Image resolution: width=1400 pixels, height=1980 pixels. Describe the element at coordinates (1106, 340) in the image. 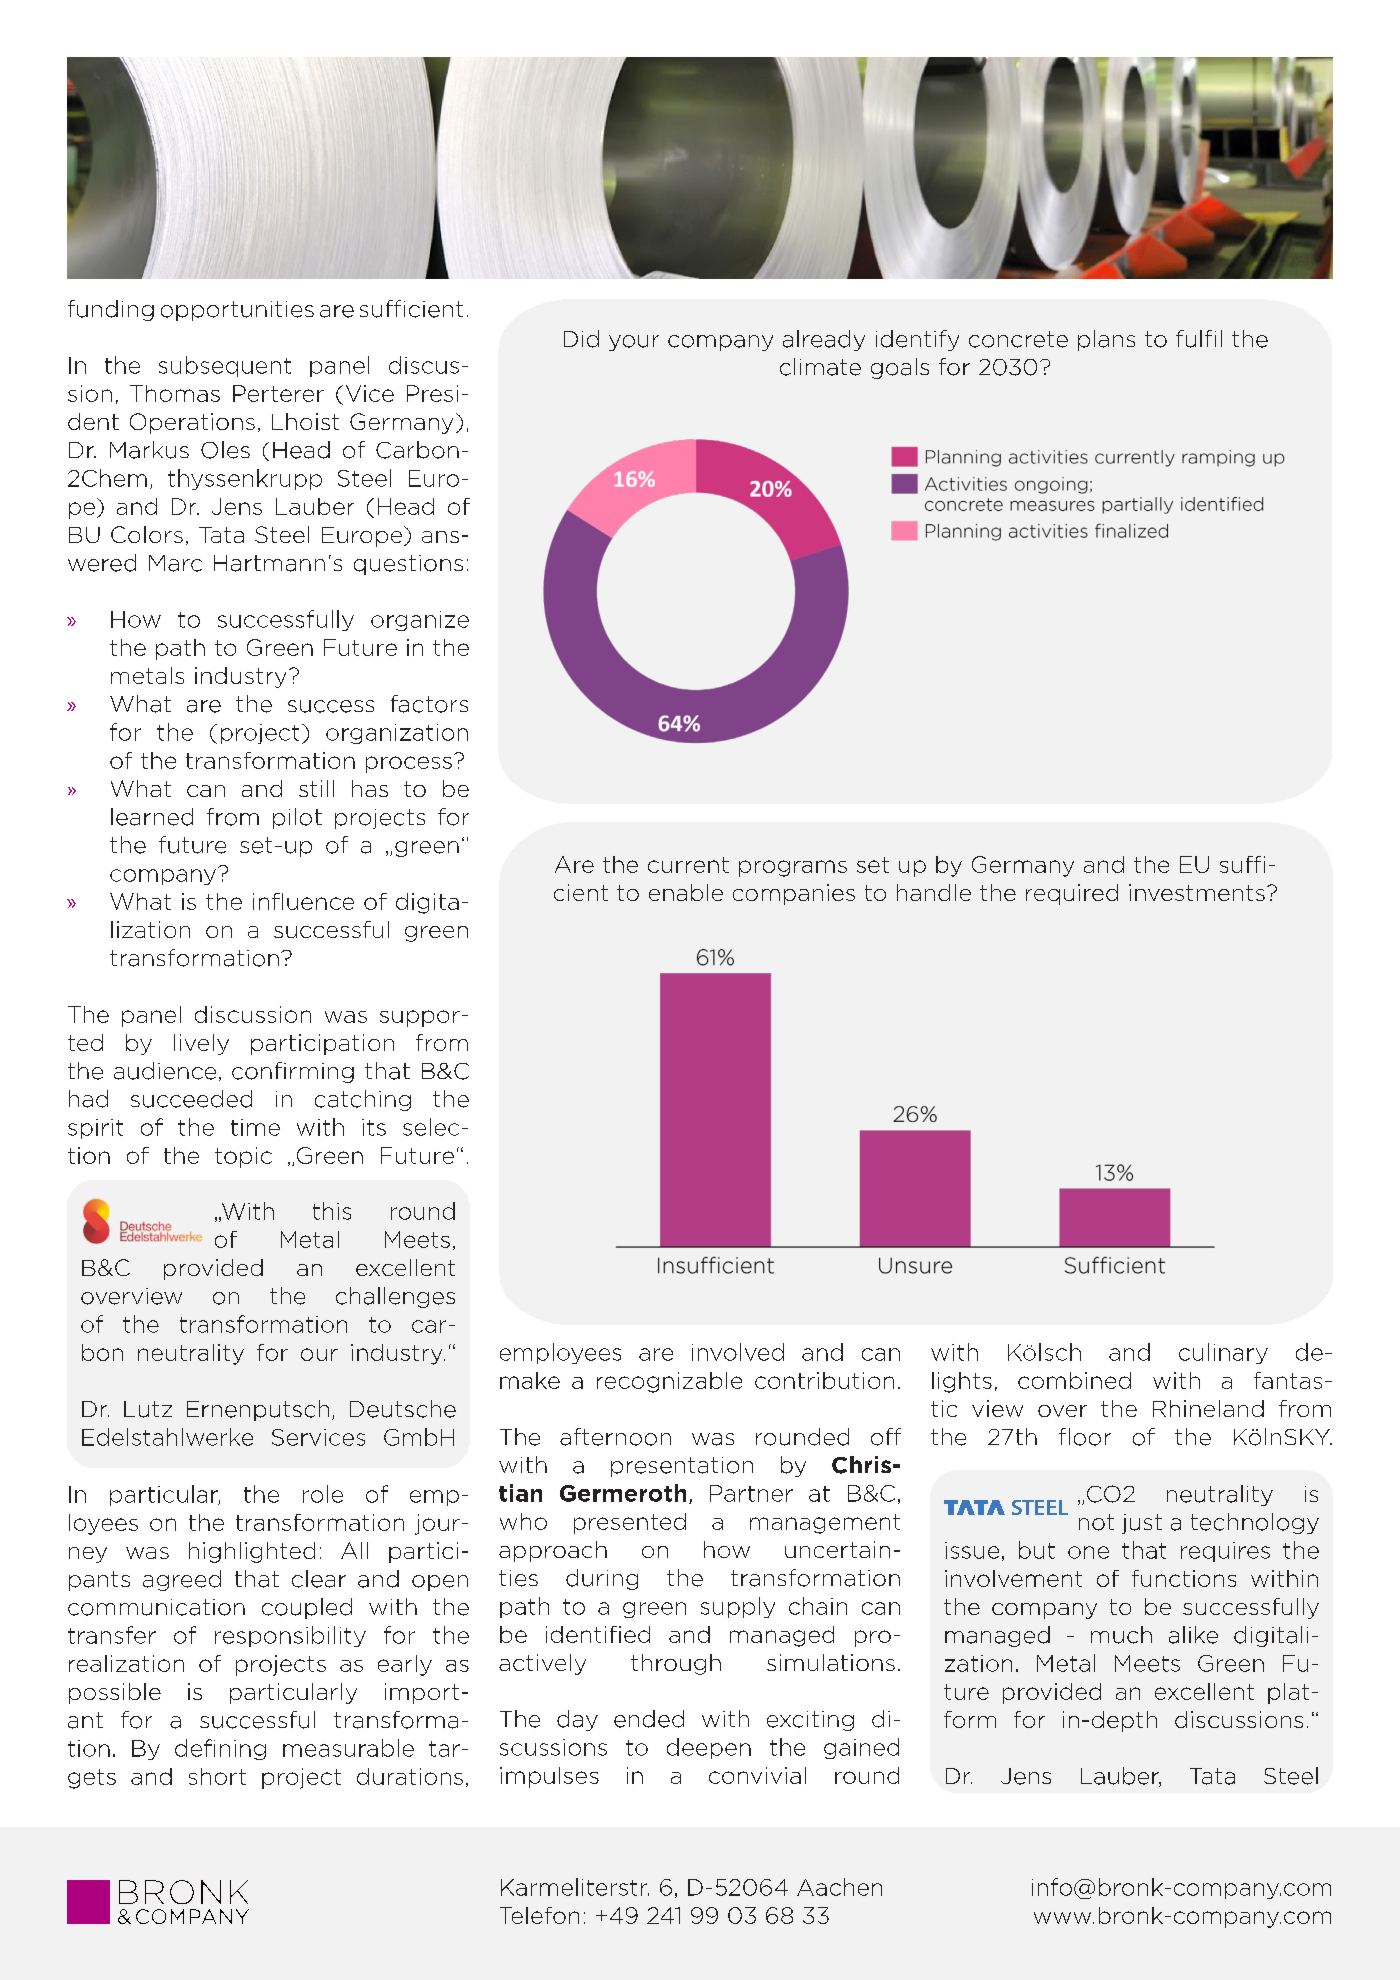

I see `plans` at that location.
